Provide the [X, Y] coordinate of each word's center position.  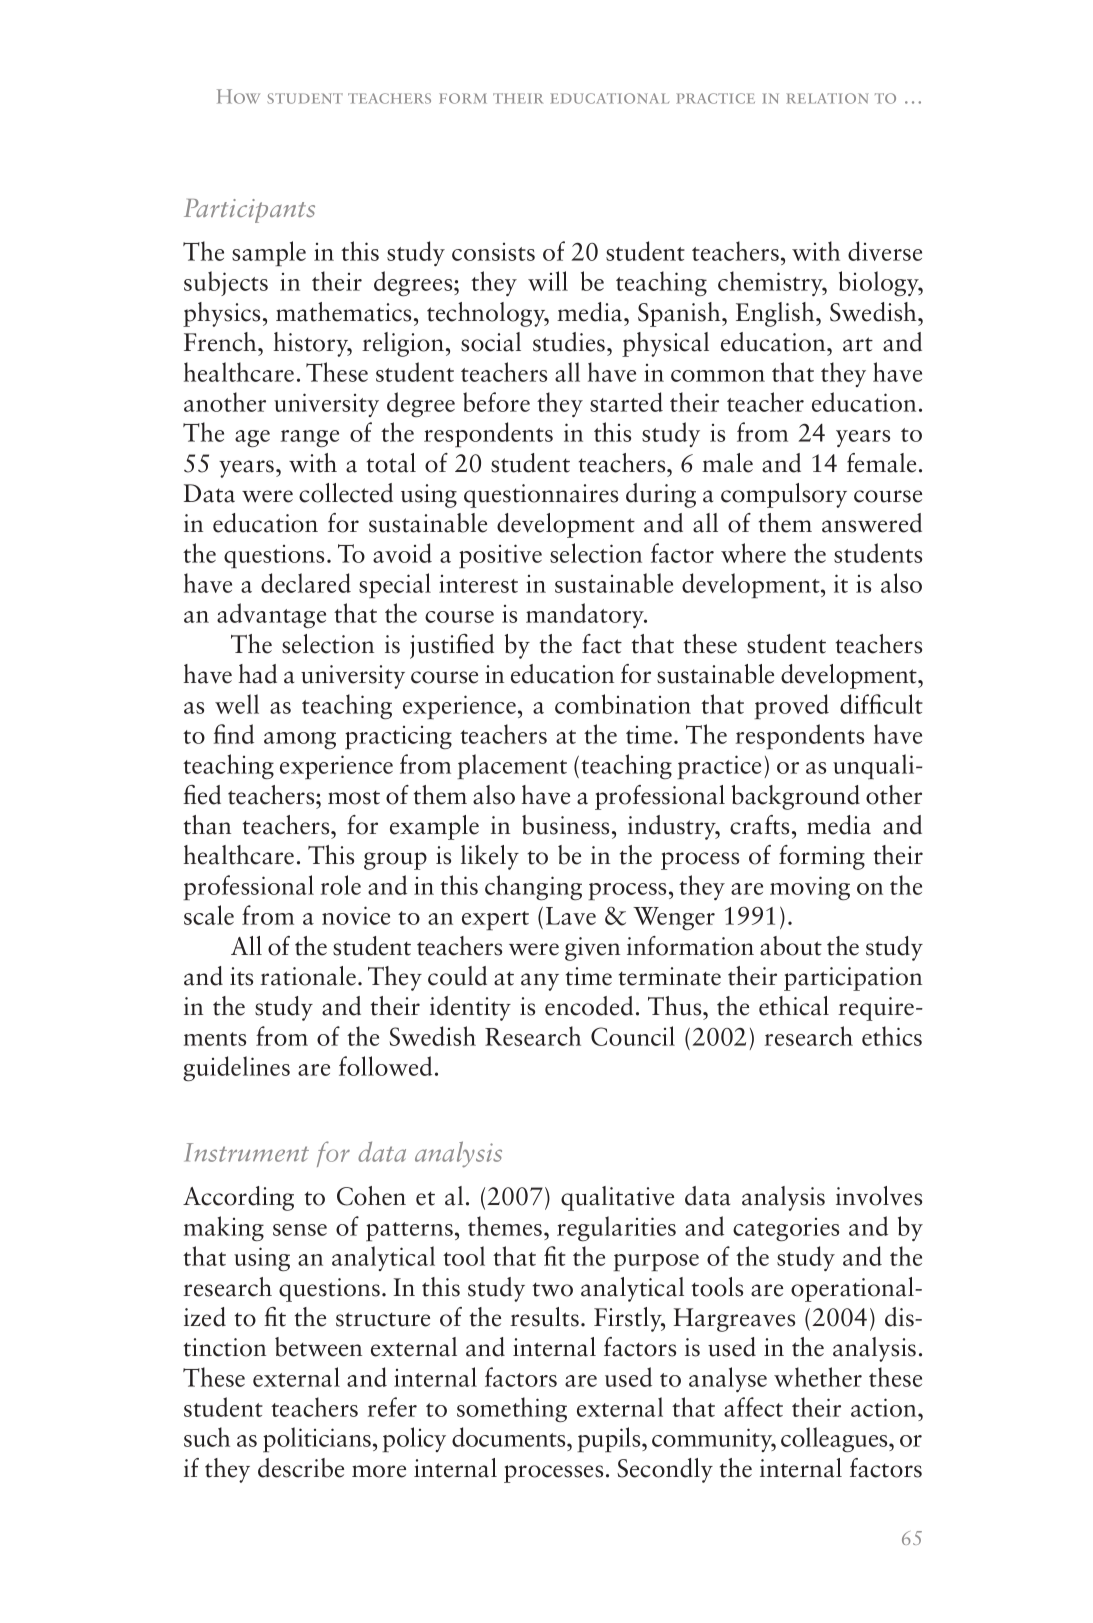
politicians [317, 1440]
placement [512, 766]
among [300, 740]
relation [828, 98]
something [512, 1409]
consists [493, 252]
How [238, 96]
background [796, 797]
